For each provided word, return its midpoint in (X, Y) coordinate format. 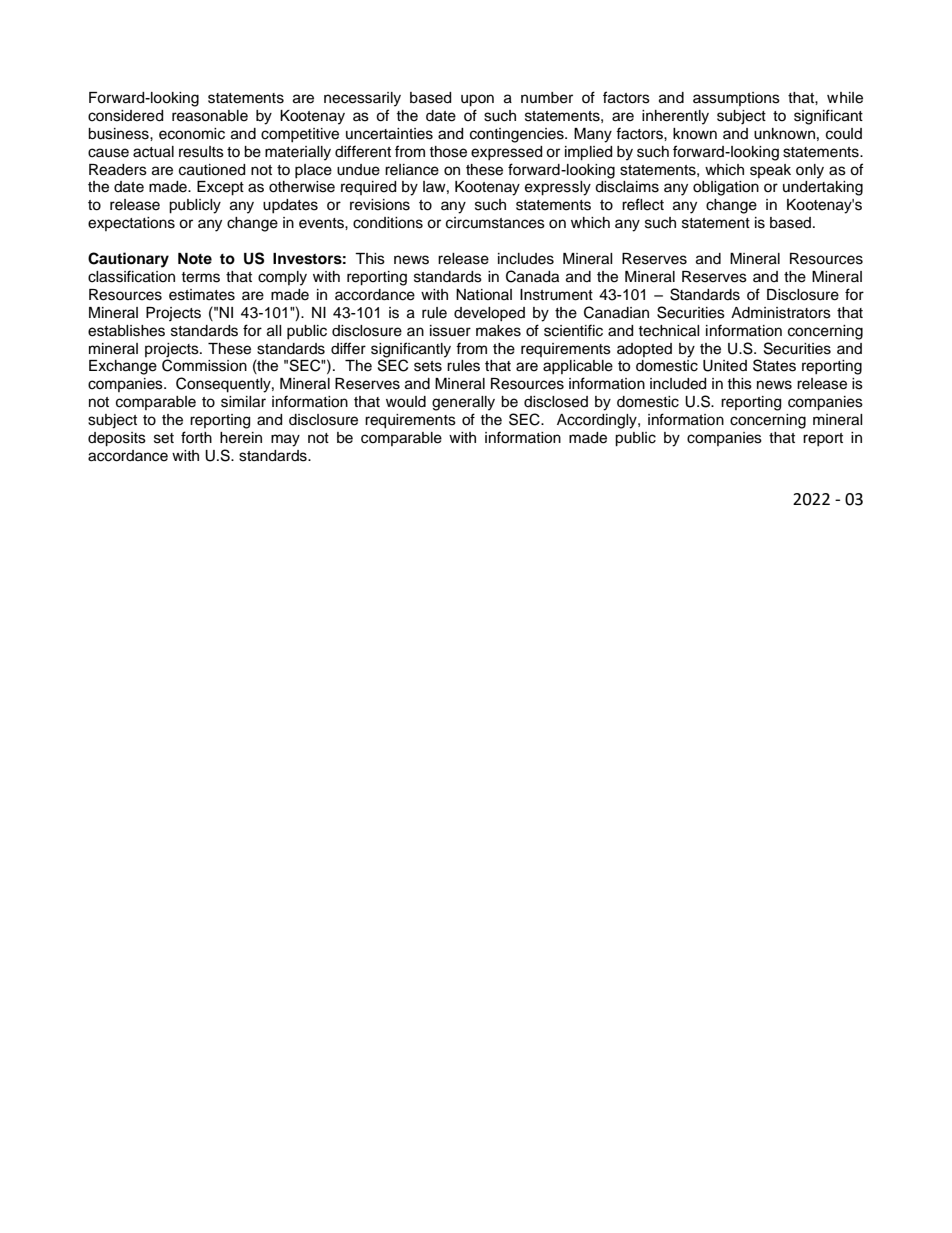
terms (200, 277)
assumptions (736, 99)
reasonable (210, 116)
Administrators (781, 313)
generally (463, 403)
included (678, 384)
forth (196, 437)
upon (477, 100)
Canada (532, 276)
